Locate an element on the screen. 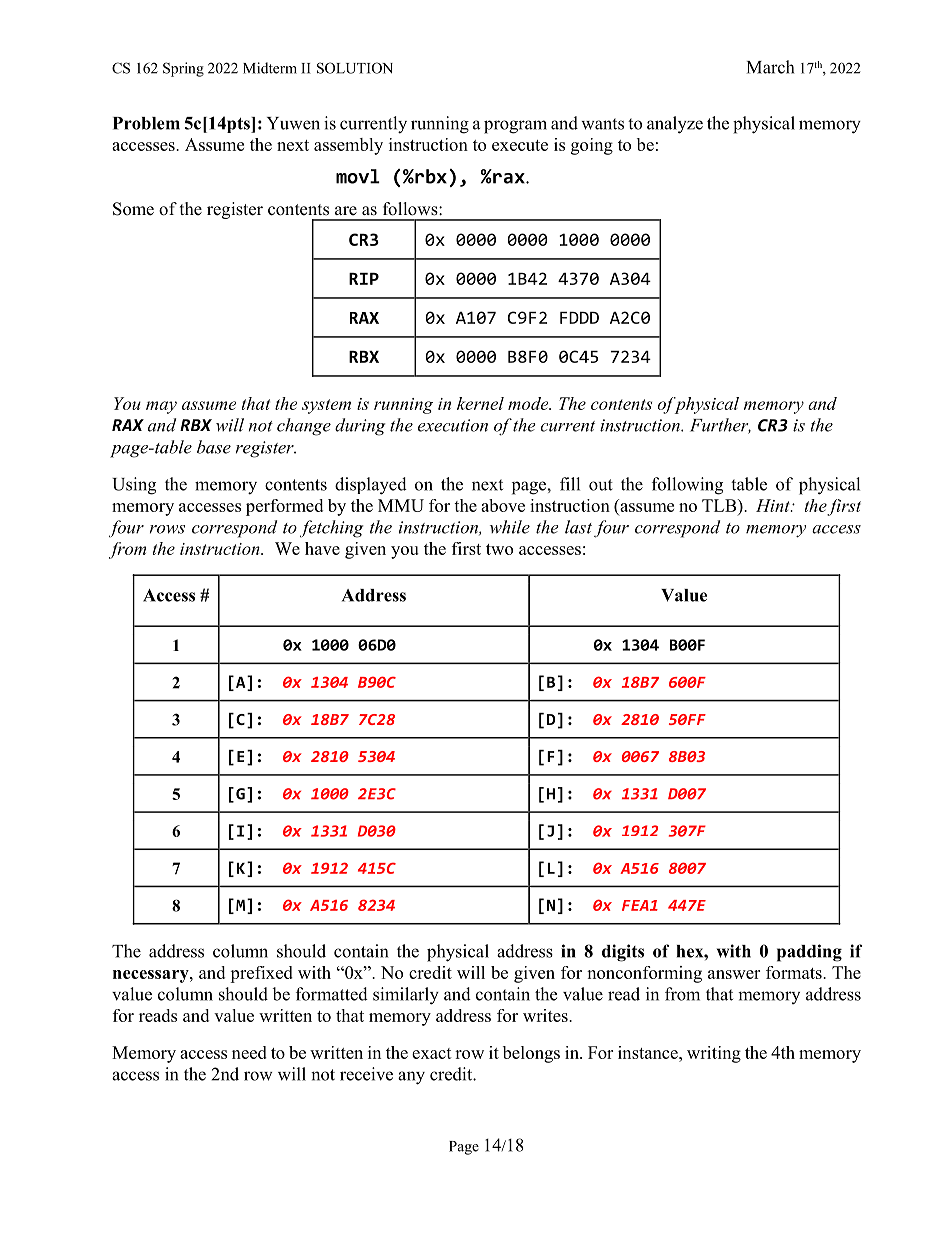  padding is located at coordinates (809, 953).
